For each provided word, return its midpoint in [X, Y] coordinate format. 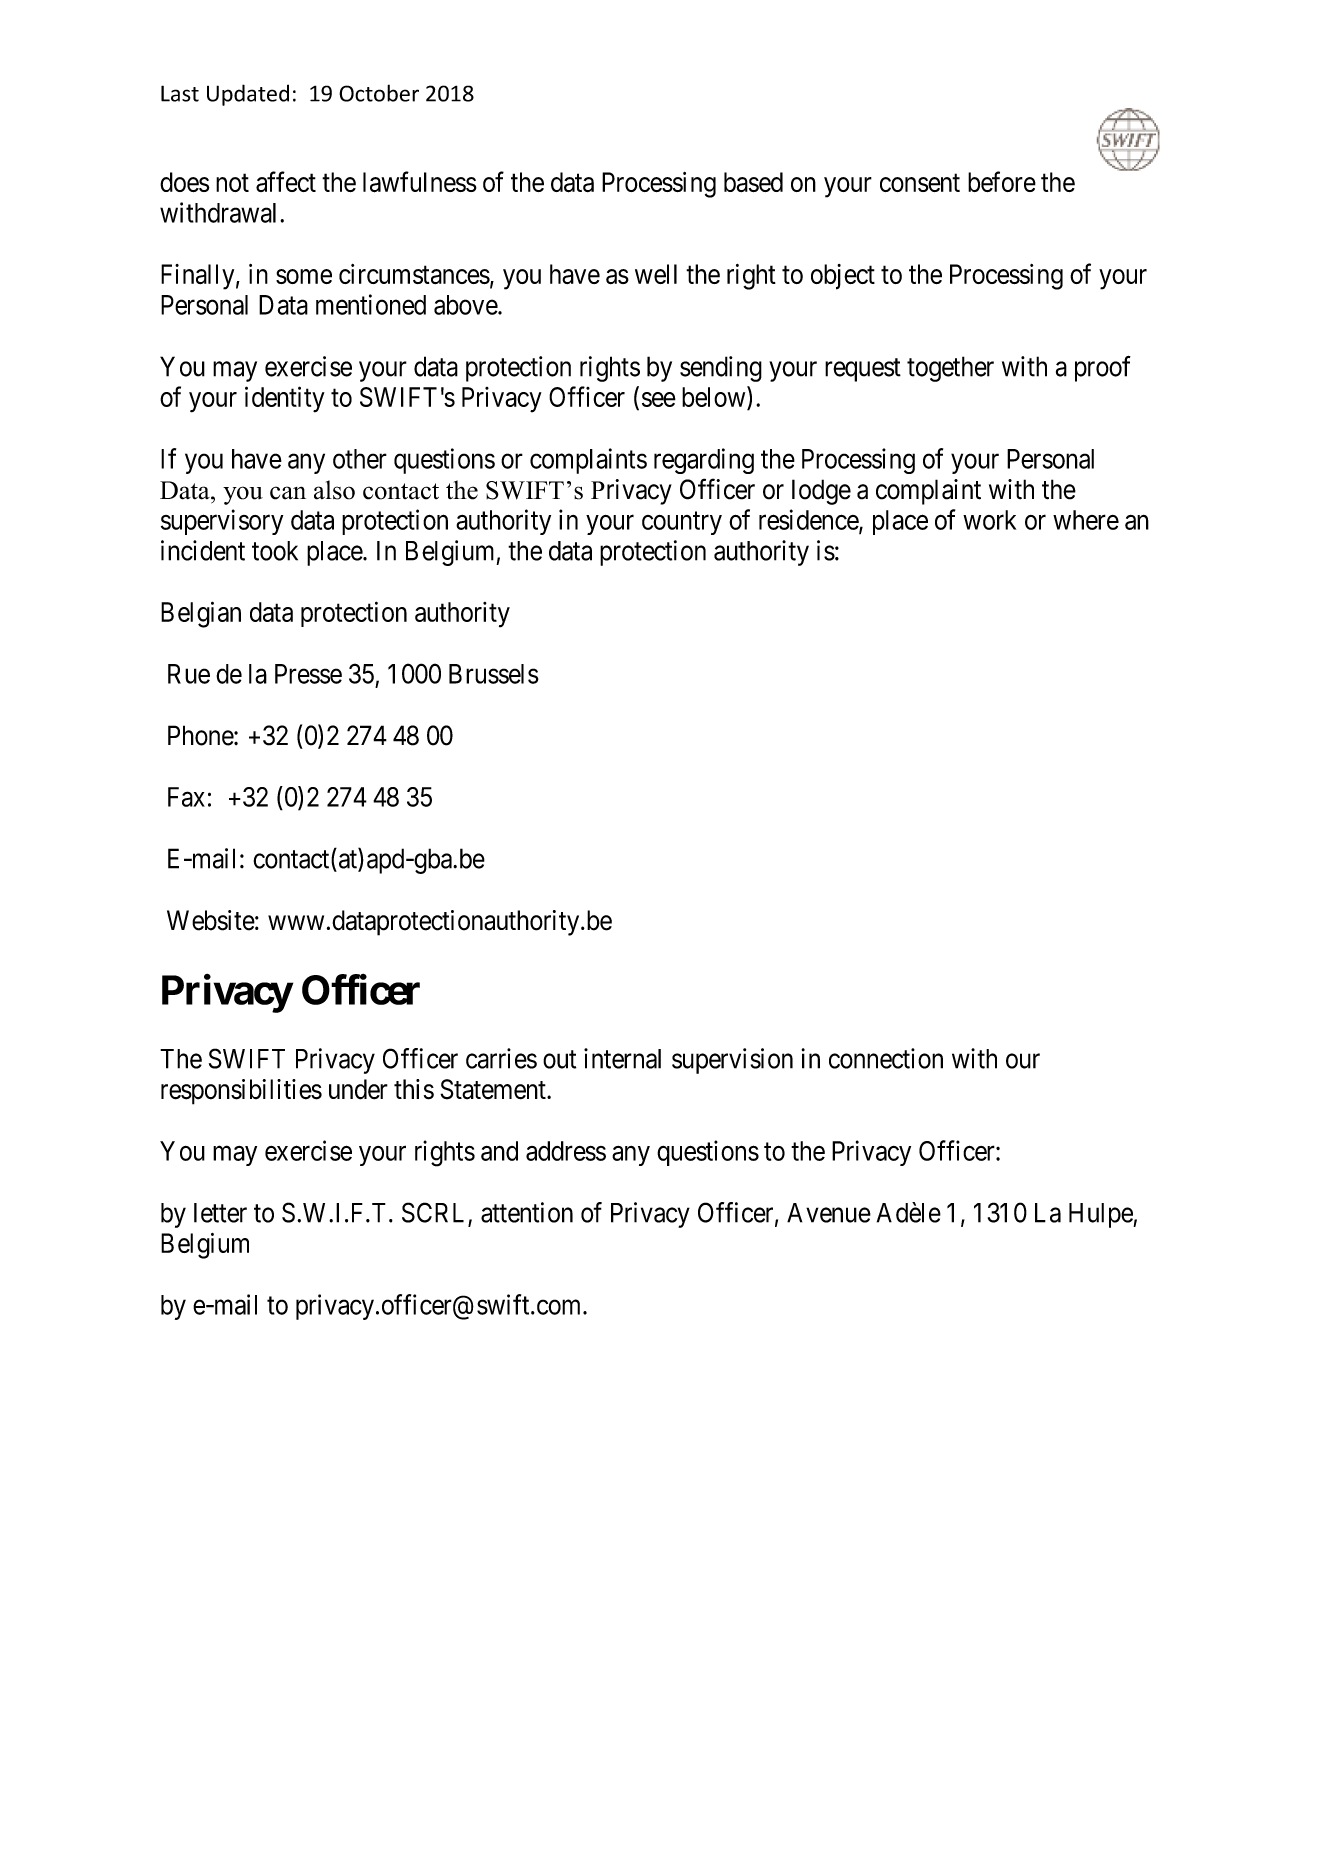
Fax [186, 797]
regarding [704, 461]
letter [220, 1213]
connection [886, 1058]
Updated [248, 95]
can [288, 493]
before [1002, 181]
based [753, 182]
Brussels [494, 674]
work [989, 520]
